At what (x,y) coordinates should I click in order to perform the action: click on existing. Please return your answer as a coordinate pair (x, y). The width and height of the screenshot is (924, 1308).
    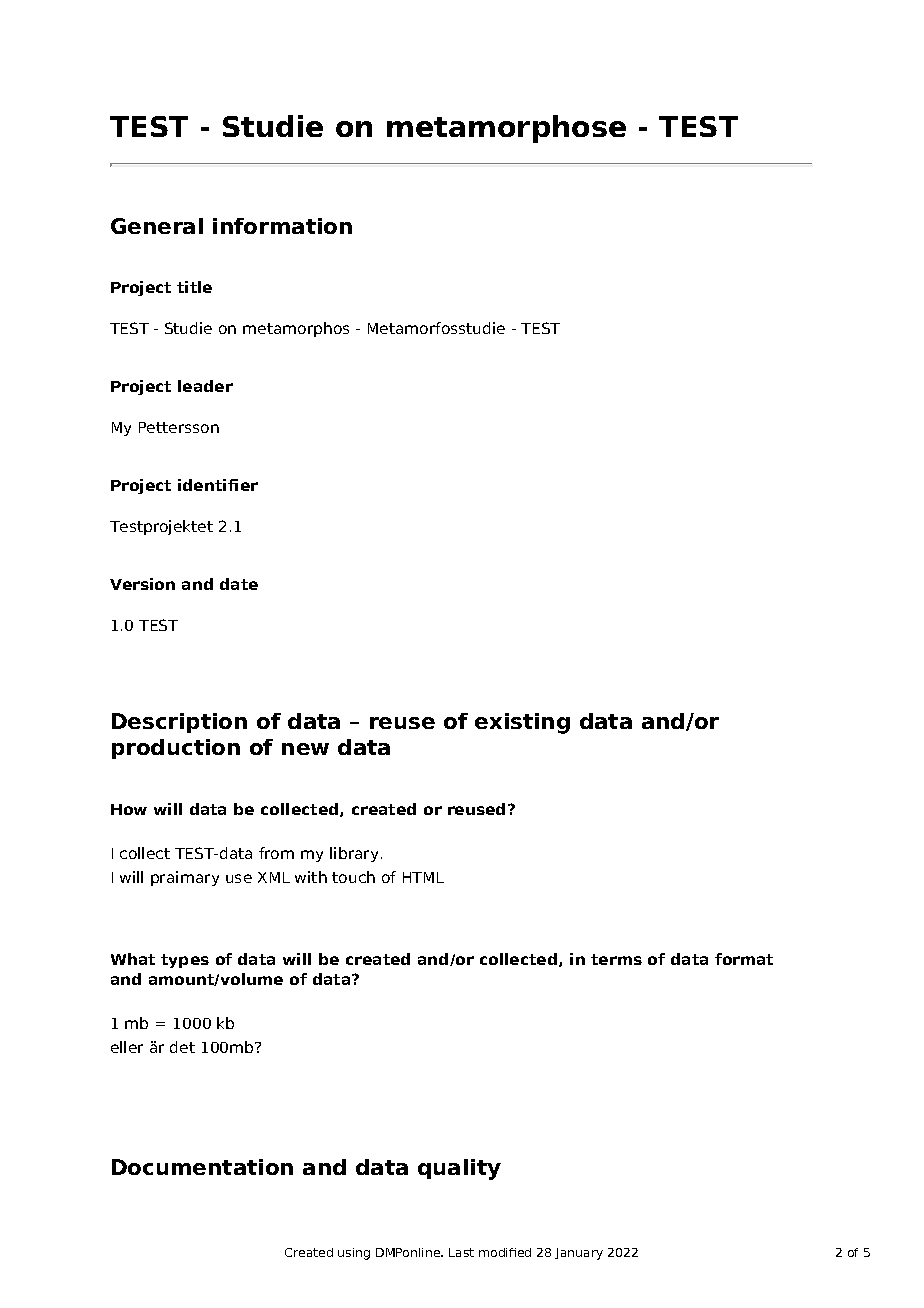
    Looking at the image, I should click on (522, 723).
